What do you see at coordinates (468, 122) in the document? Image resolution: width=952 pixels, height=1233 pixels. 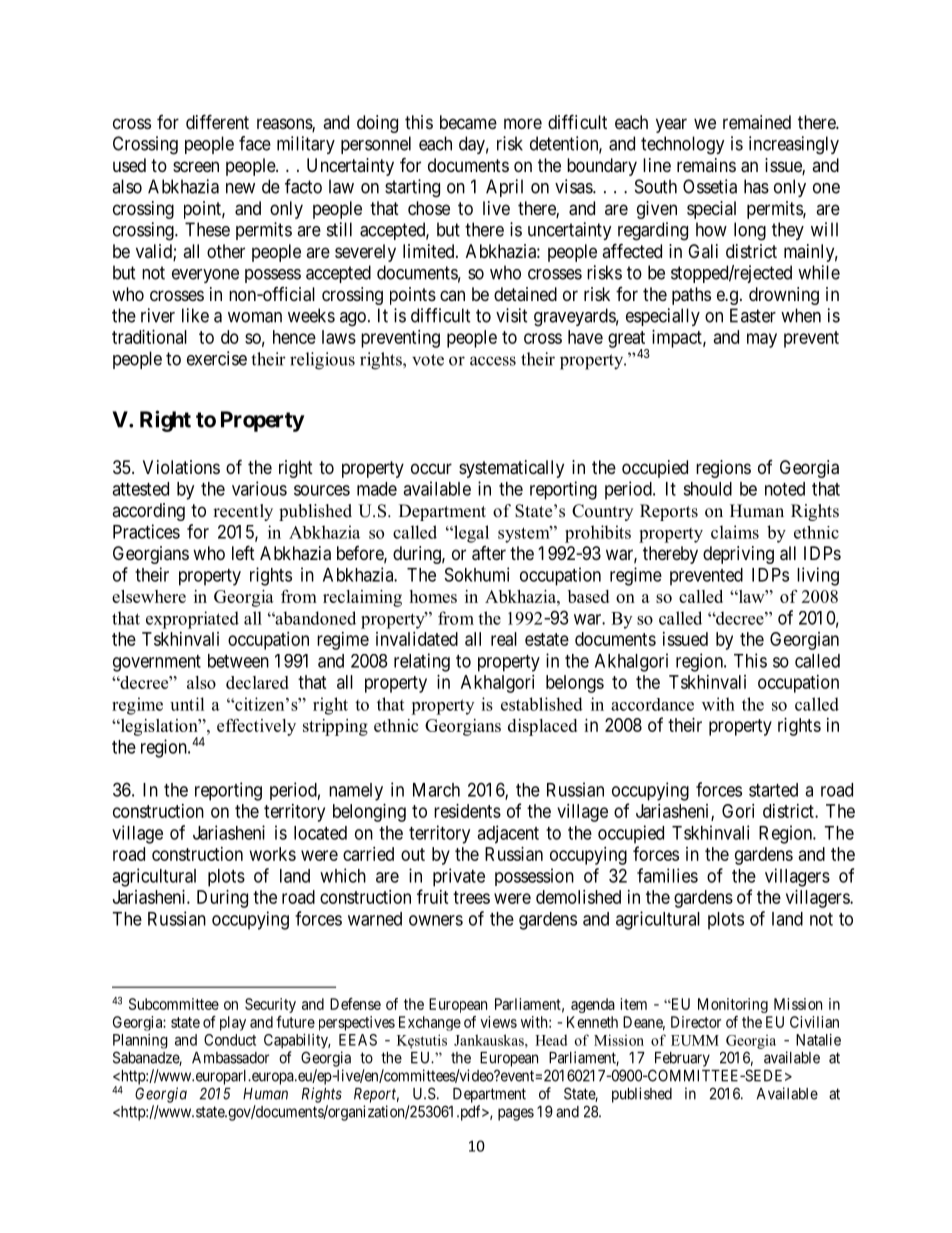 I see `became` at bounding box center [468, 122].
